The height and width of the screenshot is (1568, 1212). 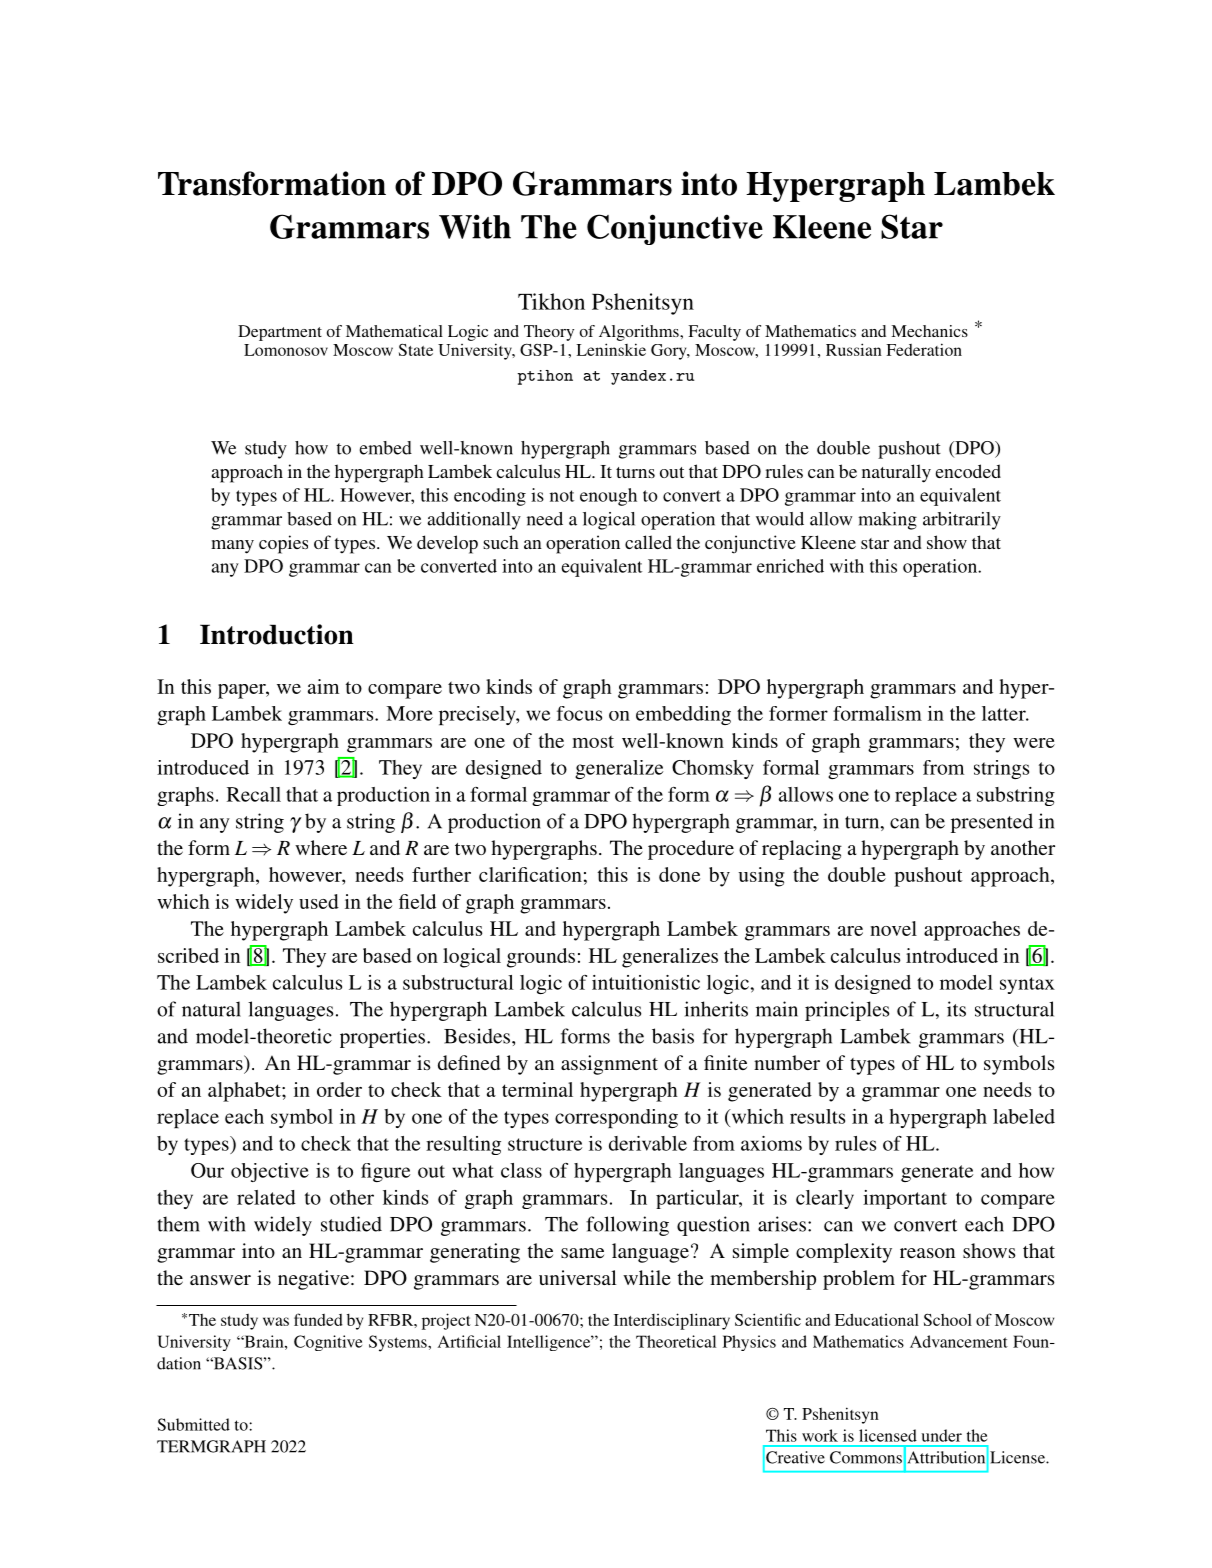 I want to click on Federation, so click(x=924, y=349).
